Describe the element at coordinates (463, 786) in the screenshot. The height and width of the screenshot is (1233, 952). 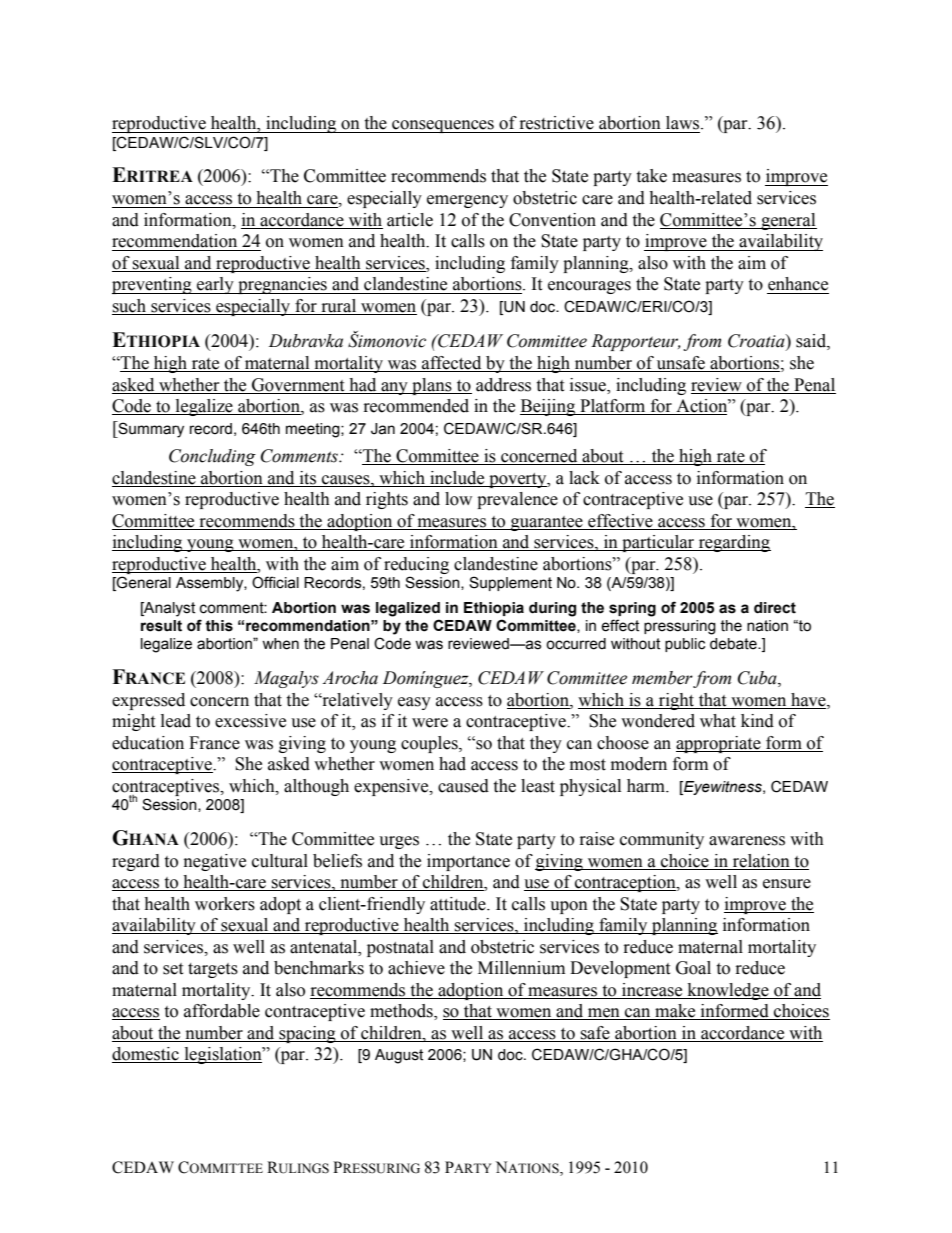
I see `caused` at that location.
